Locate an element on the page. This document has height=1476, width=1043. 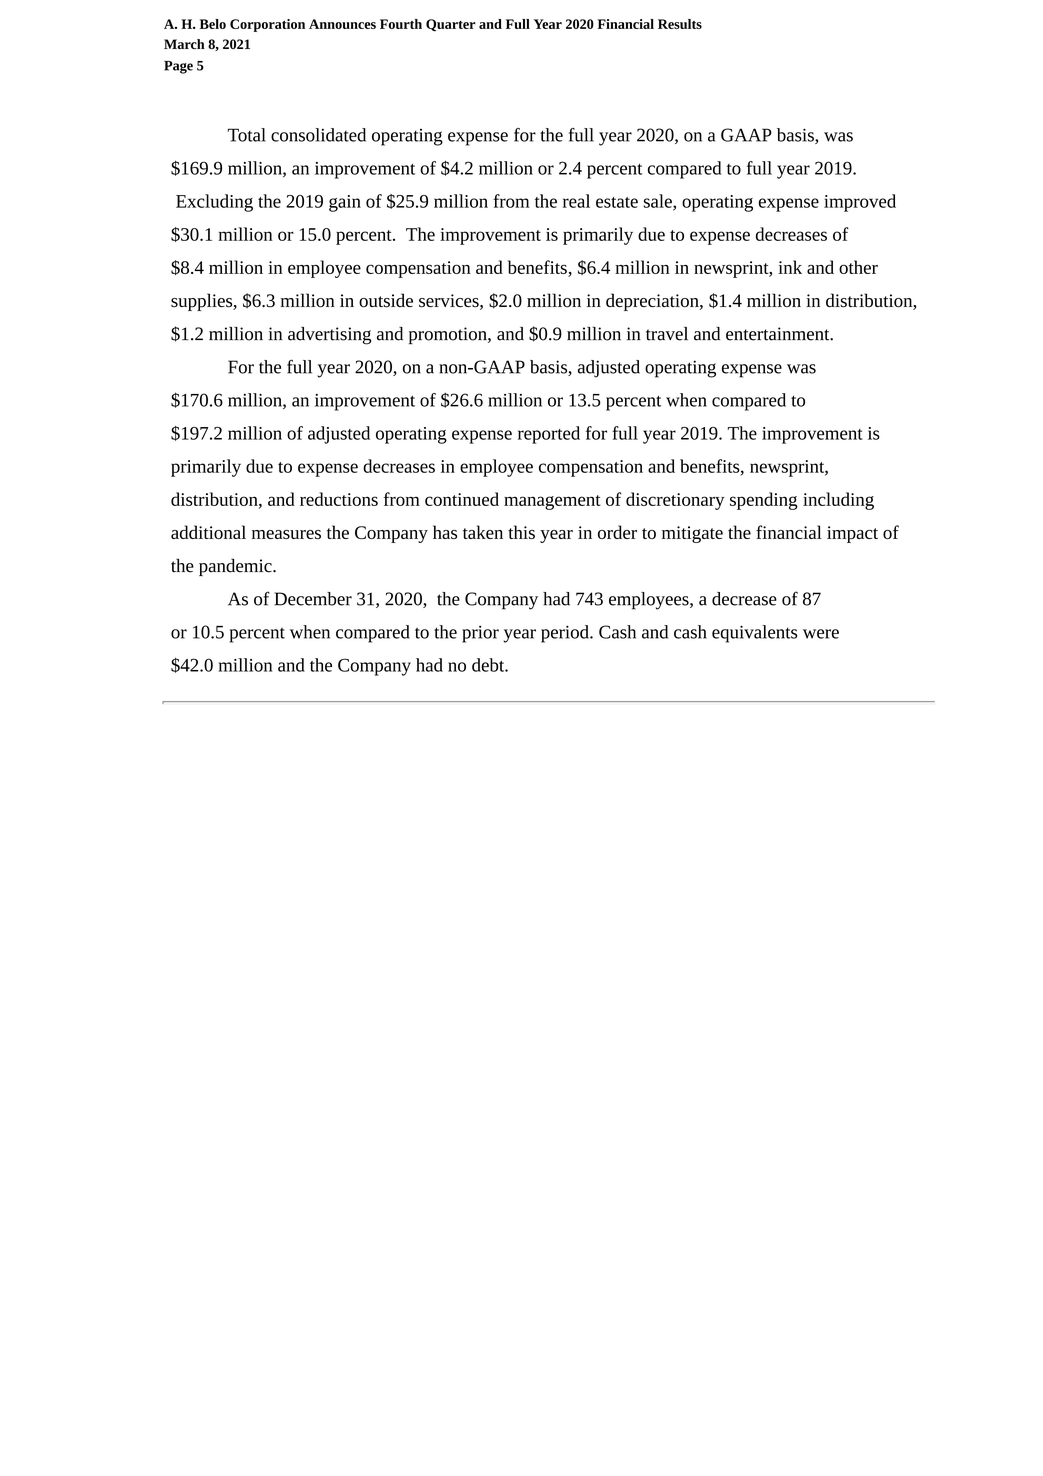
Results is located at coordinates (680, 24).
